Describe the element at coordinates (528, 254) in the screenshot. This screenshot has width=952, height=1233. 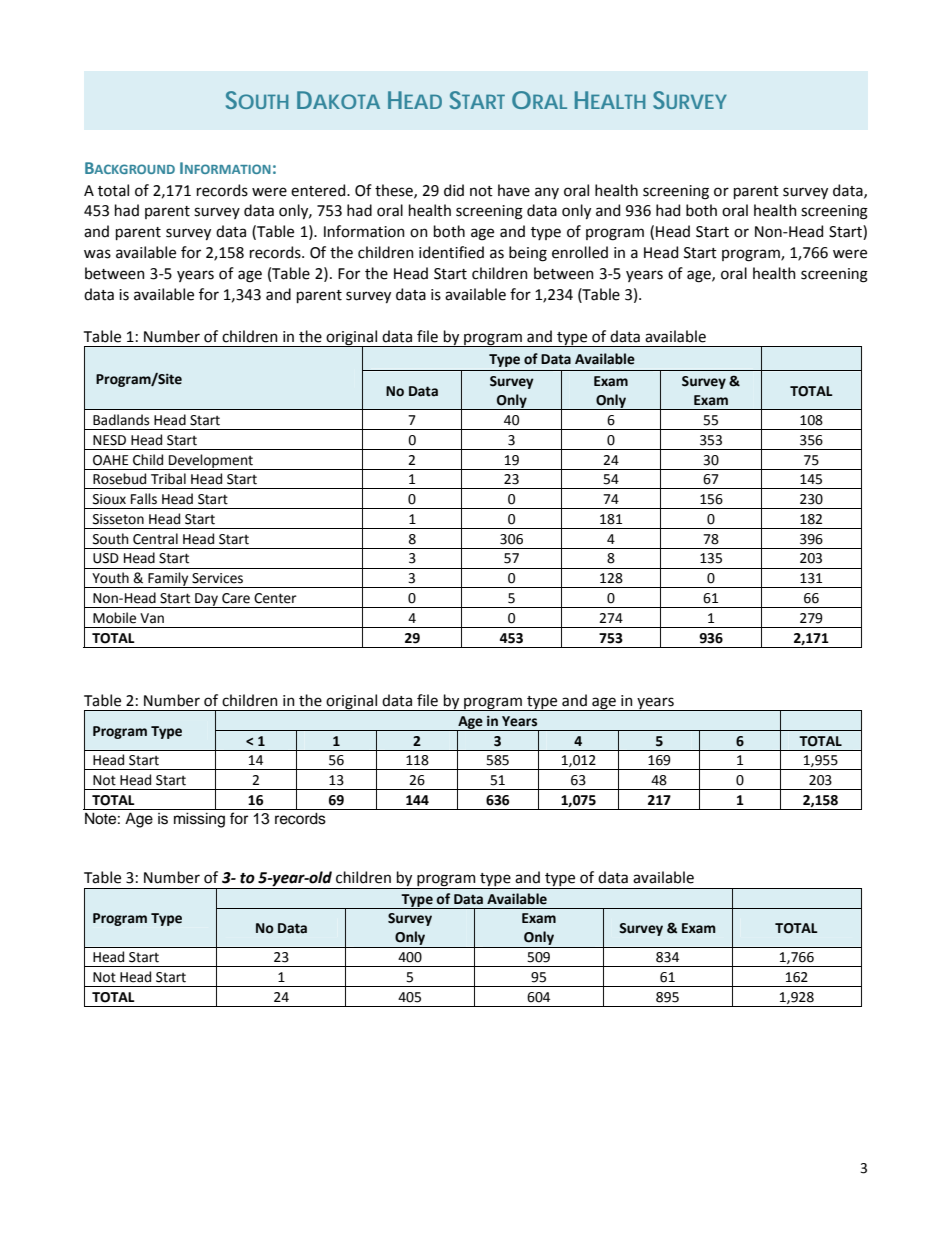
I see `being` at that location.
